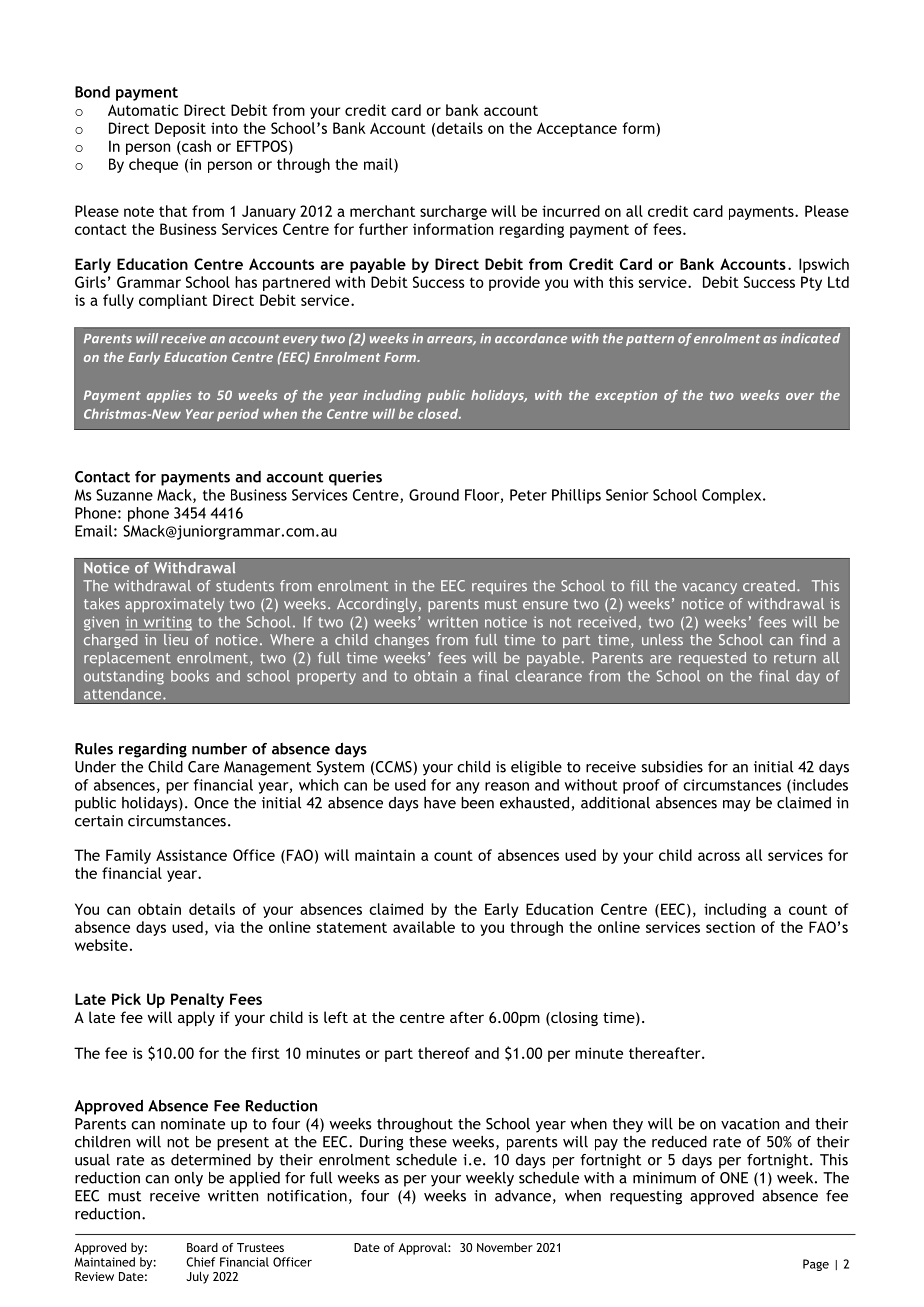 This screenshot has height=1307, width=924. I want to click on Acceptance, so click(577, 129).
